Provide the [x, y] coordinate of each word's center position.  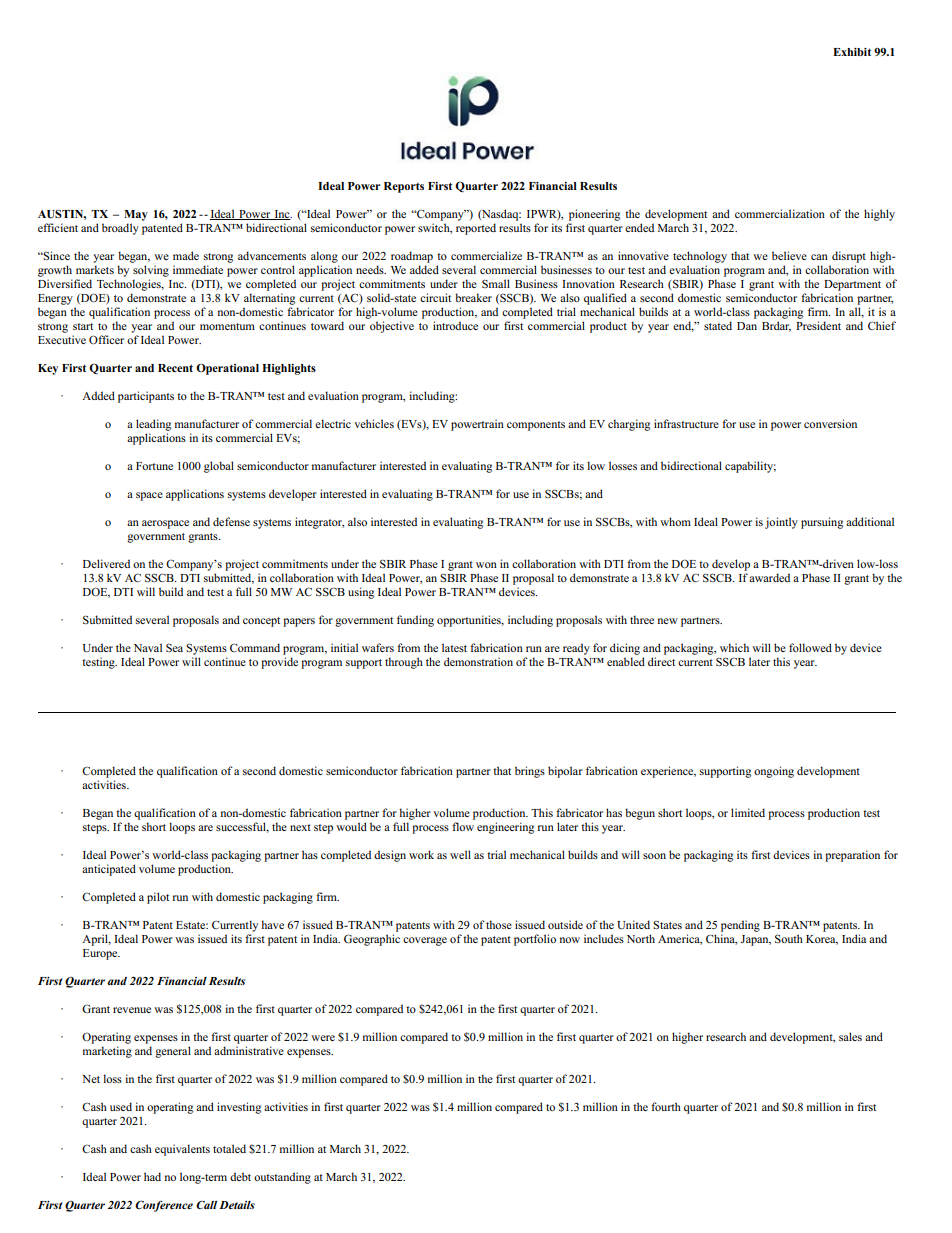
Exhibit [852, 52]
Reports [404, 187]
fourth [666, 1106]
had [152, 1176]
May [136, 215]
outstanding [282, 1178]
